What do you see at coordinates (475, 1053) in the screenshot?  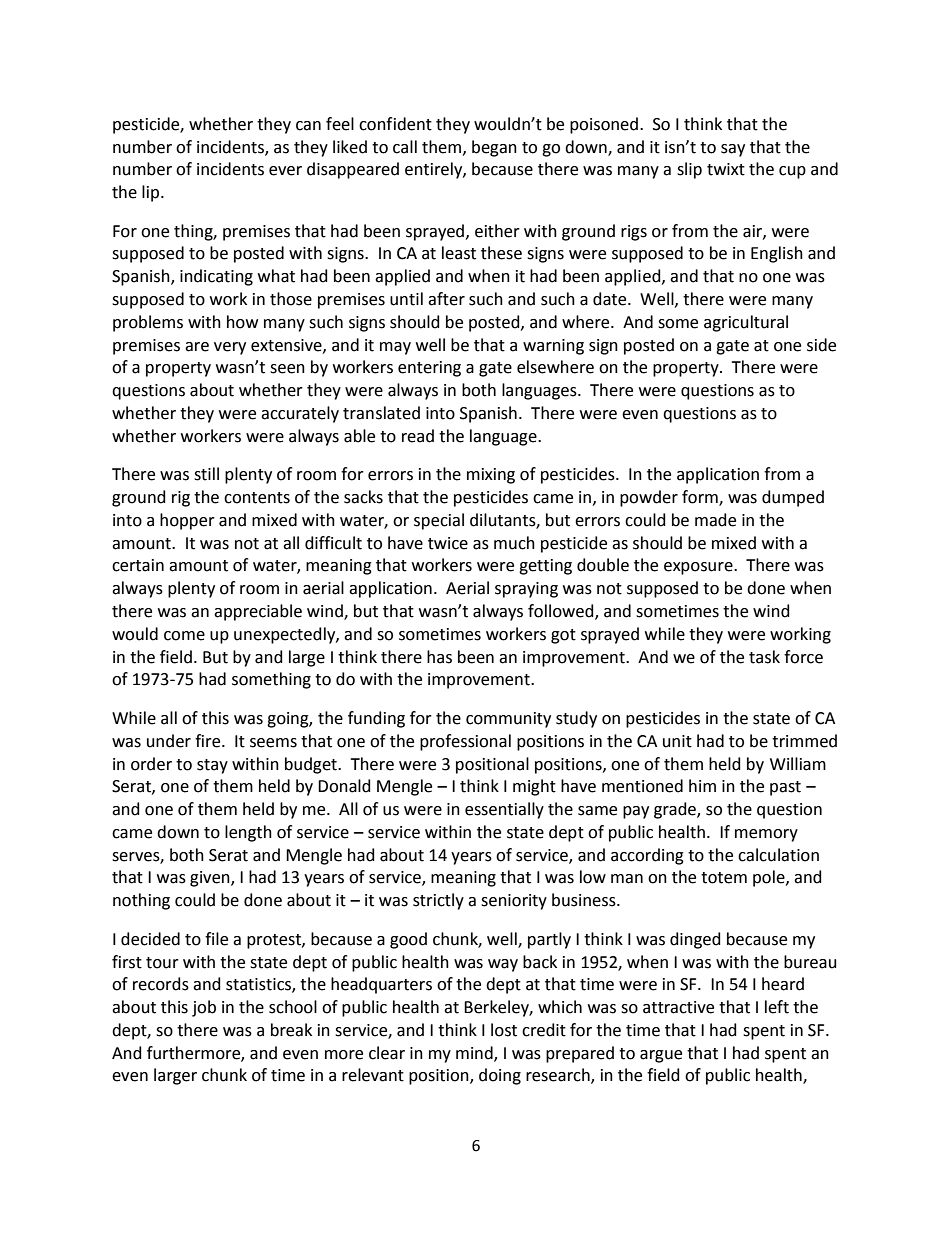 I see `mind` at bounding box center [475, 1053].
